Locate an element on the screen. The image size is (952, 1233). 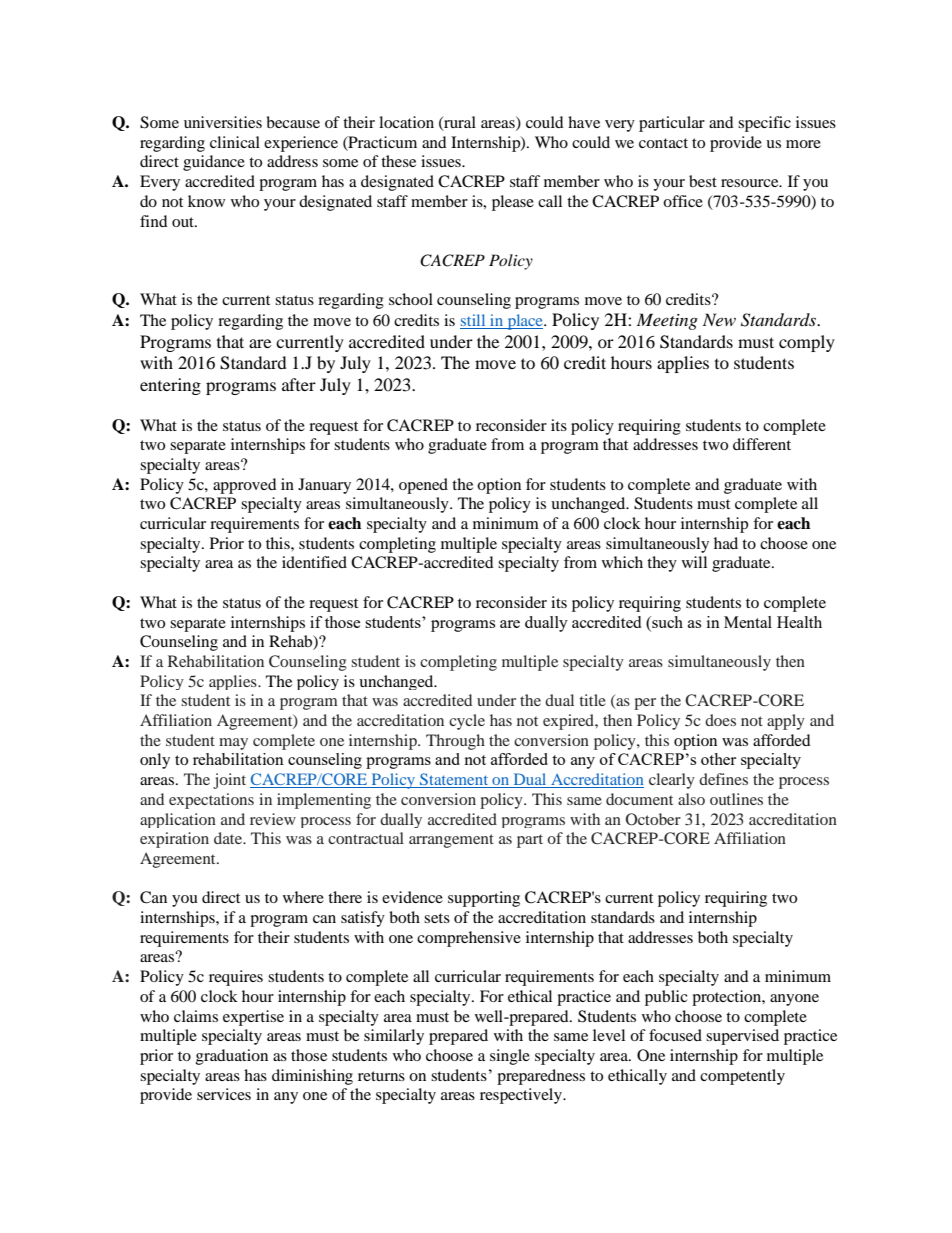
may is located at coordinates (233, 744).
